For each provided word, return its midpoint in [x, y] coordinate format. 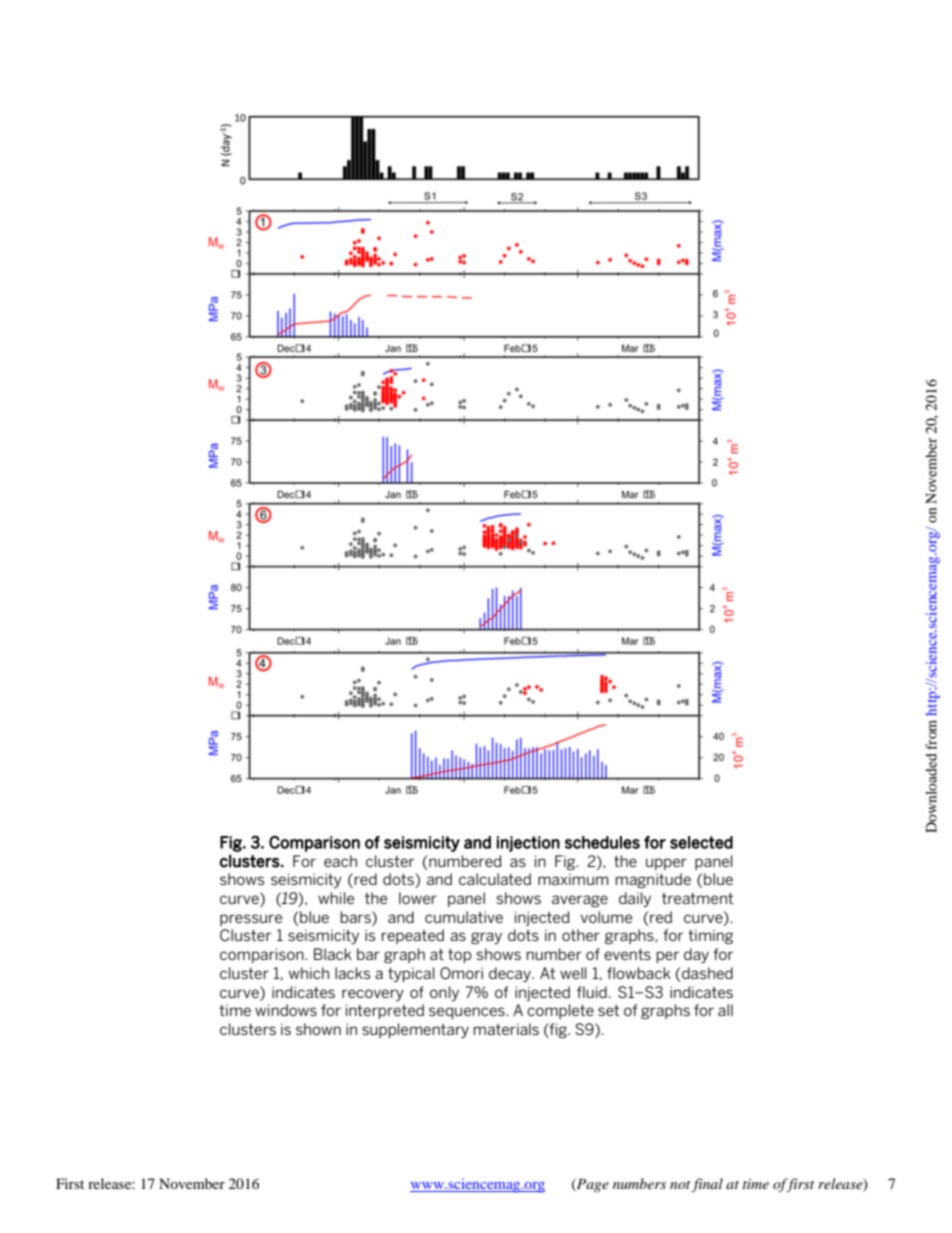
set [608, 1010]
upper [666, 864]
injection [528, 844]
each [340, 861]
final [707, 1185]
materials [506, 1029]
